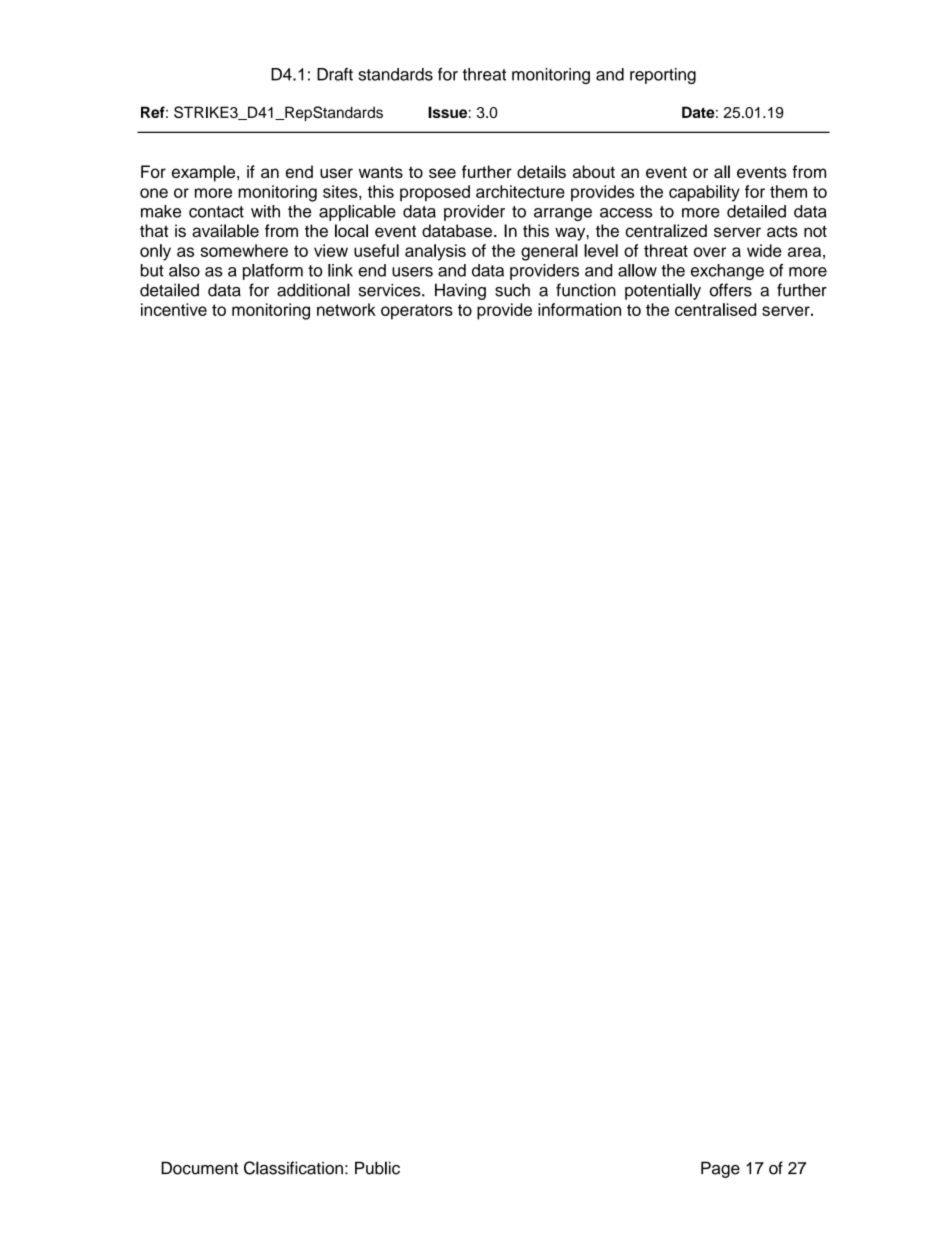  I want to click on reporting, so click(663, 76).
